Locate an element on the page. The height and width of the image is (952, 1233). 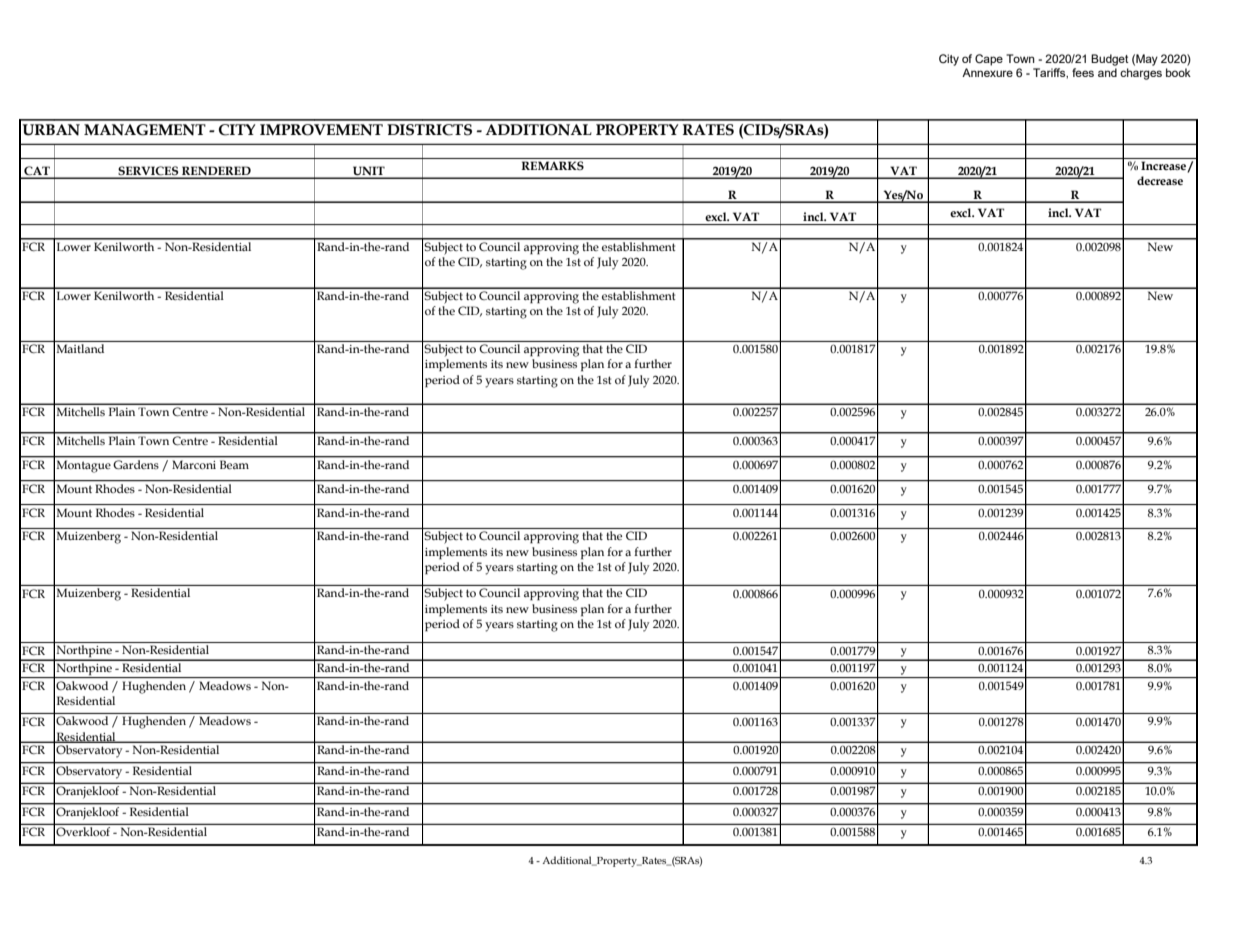
fees is located at coordinates (1083, 72).
